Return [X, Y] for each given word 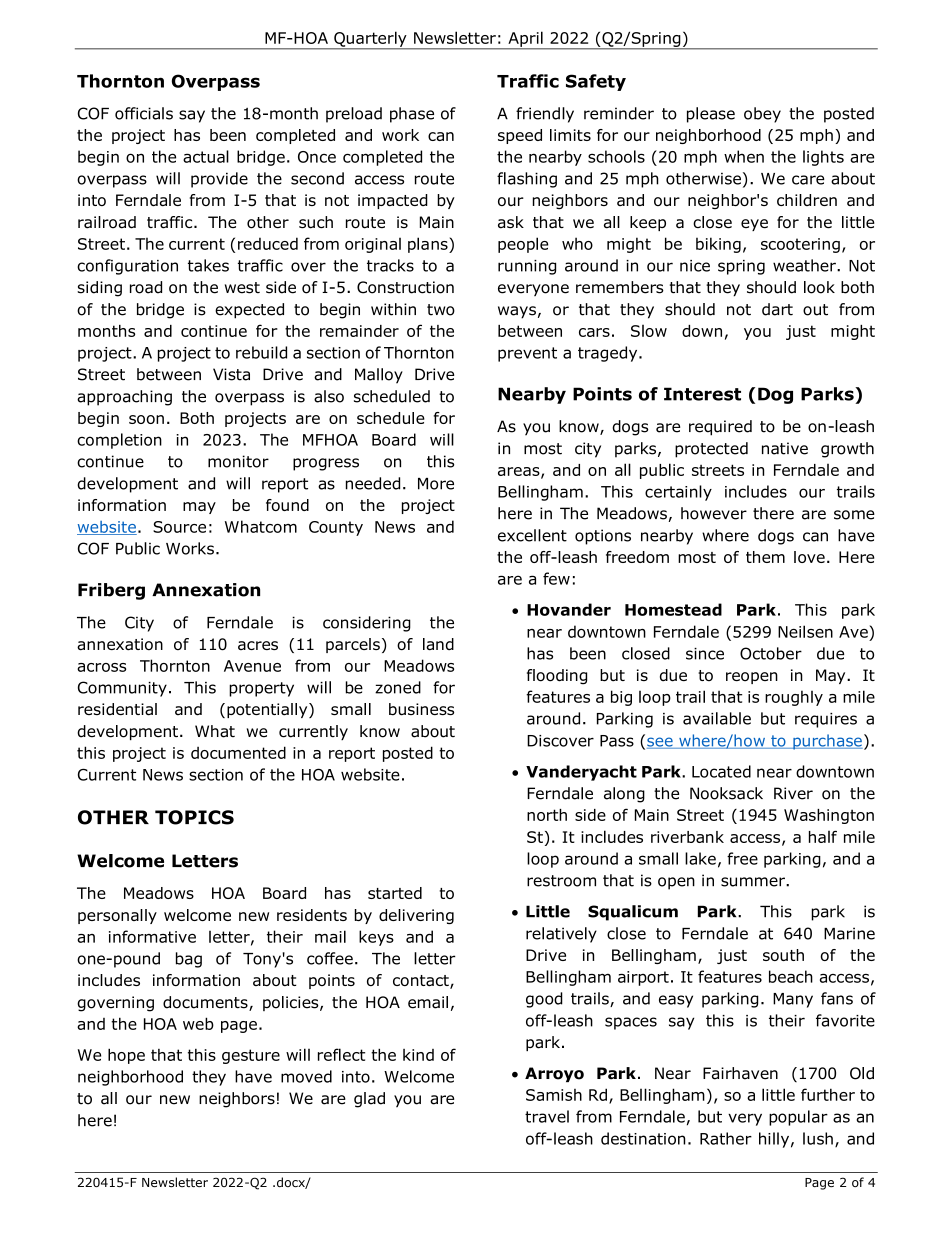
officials [144, 113]
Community [122, 689]
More [436, 484]
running [527, 267]
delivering [416, 916]
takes [208, 265]
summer [754, 882]
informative [152, 936]
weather [805, 265]
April [525, 40]
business [421, 709]
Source [179, 527]
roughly [794, 698]
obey [762, 115]
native [785, 448]
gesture [251, 1056]
